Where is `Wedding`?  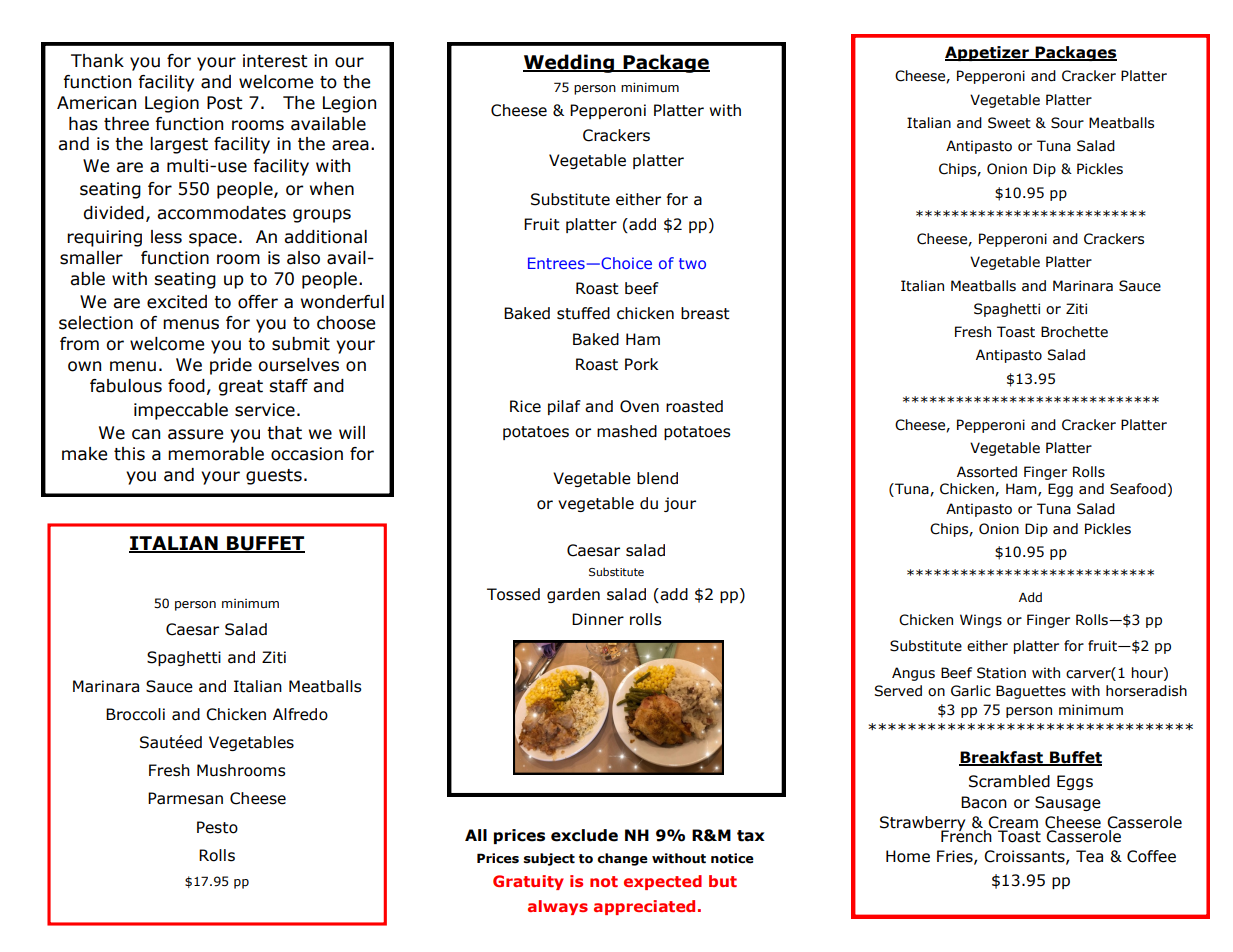 Wedding is located at coordinates (570, 63).
